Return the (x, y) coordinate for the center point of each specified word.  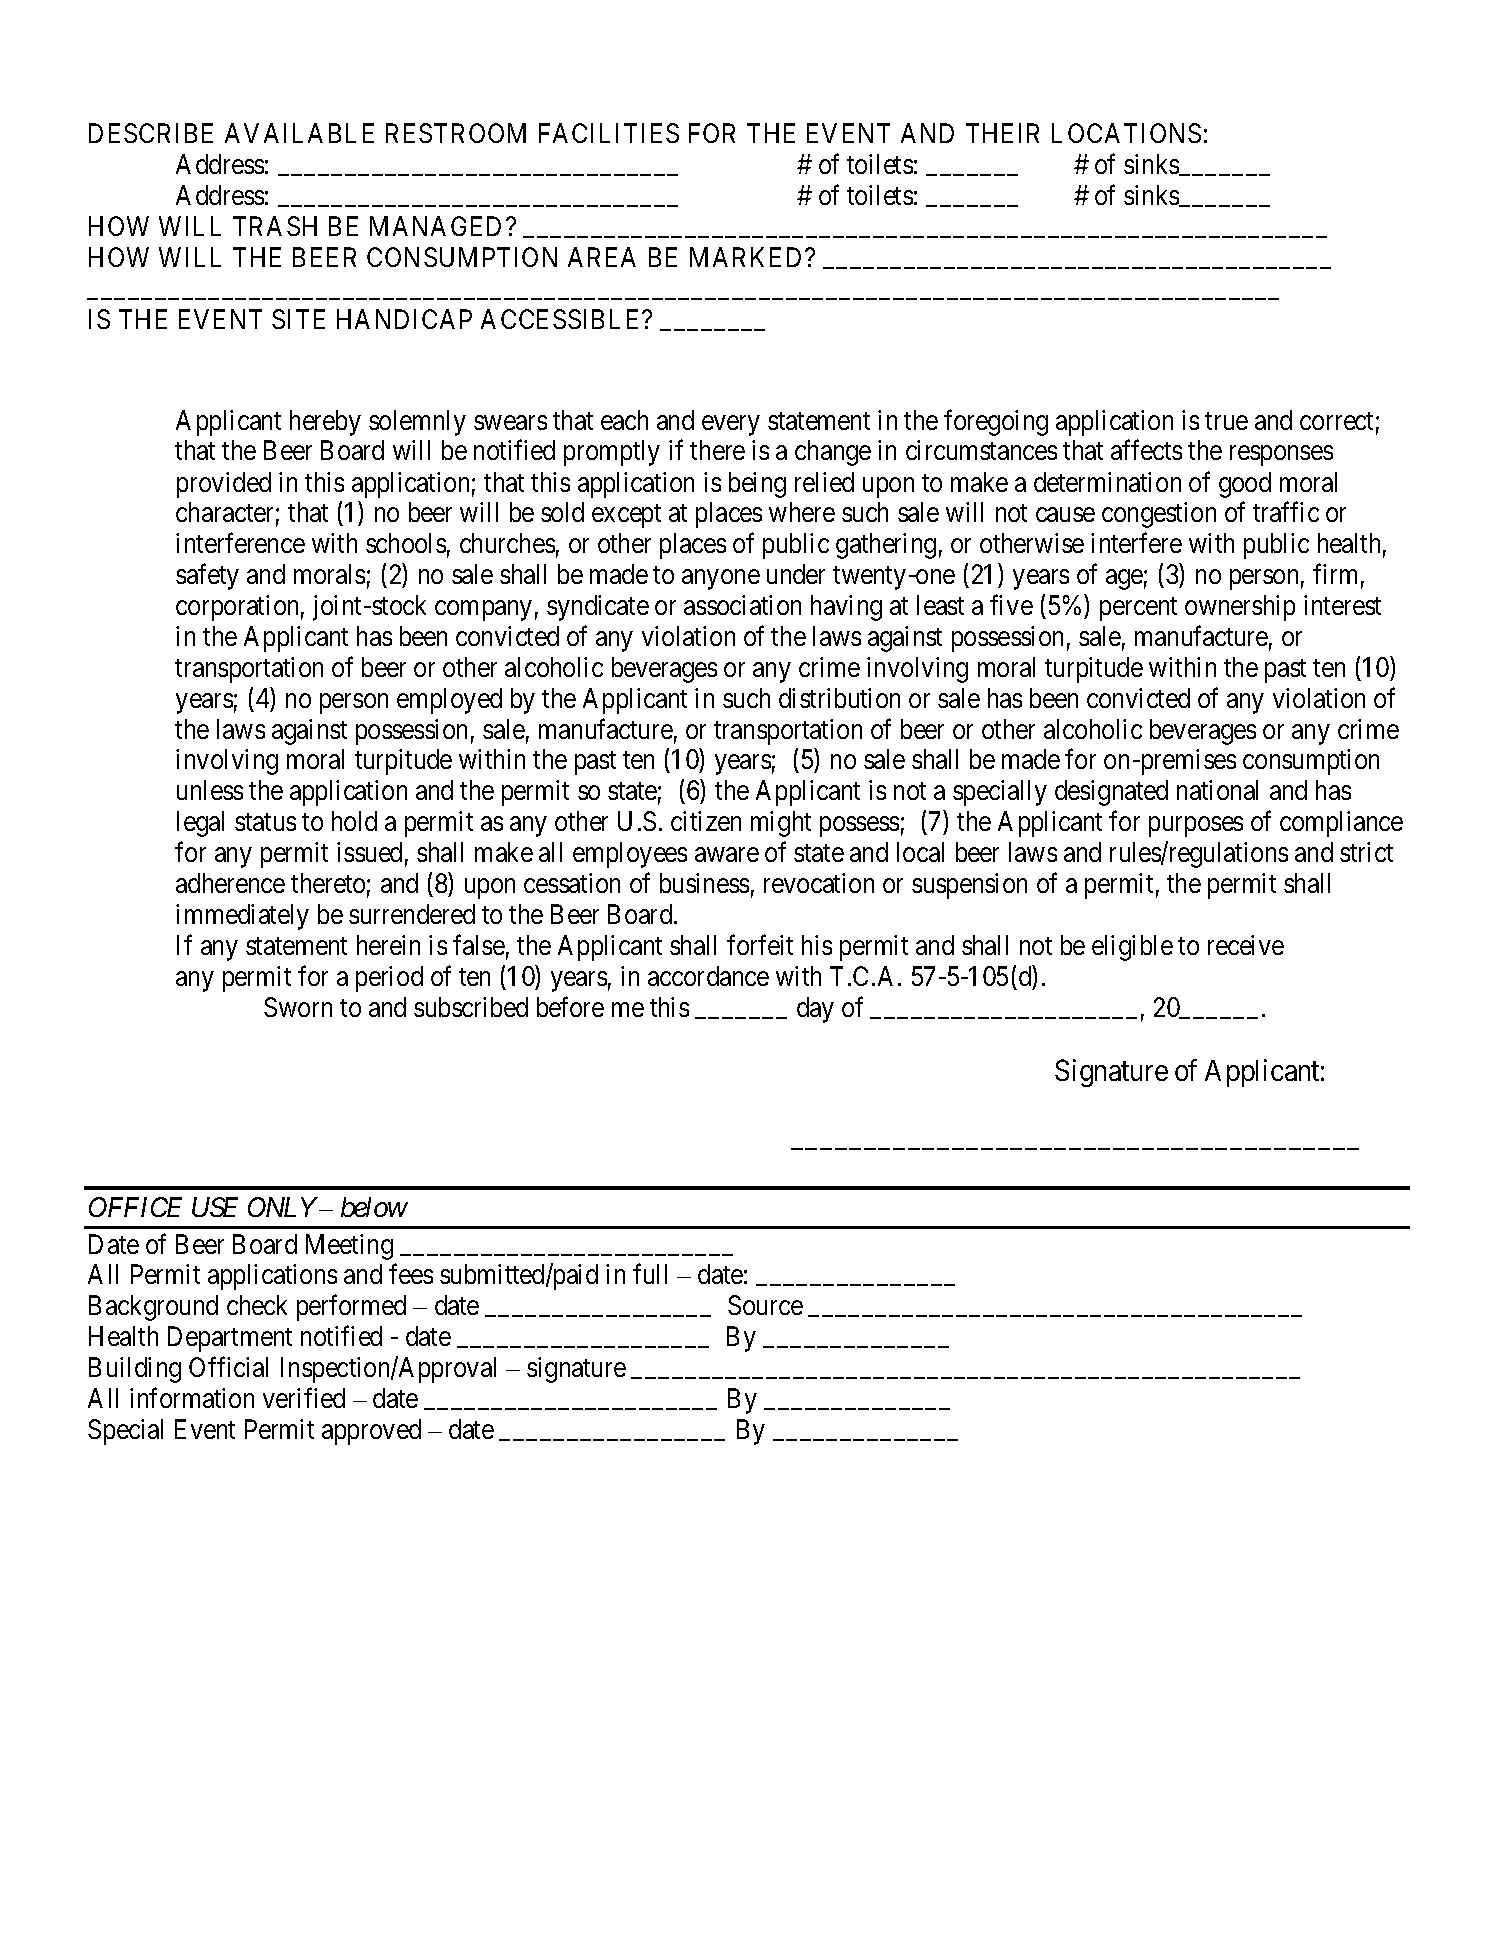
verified (304, 1398)
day (815, 1010)
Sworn (298, 1007)
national (1217, 790)
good (1245, 485)
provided (224, 485)
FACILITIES (609, 133)
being (757, 485)
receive (1246, 945)
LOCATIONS (1126, 133)
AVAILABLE (299, 133)
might (781, 824)
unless (210, 790)
